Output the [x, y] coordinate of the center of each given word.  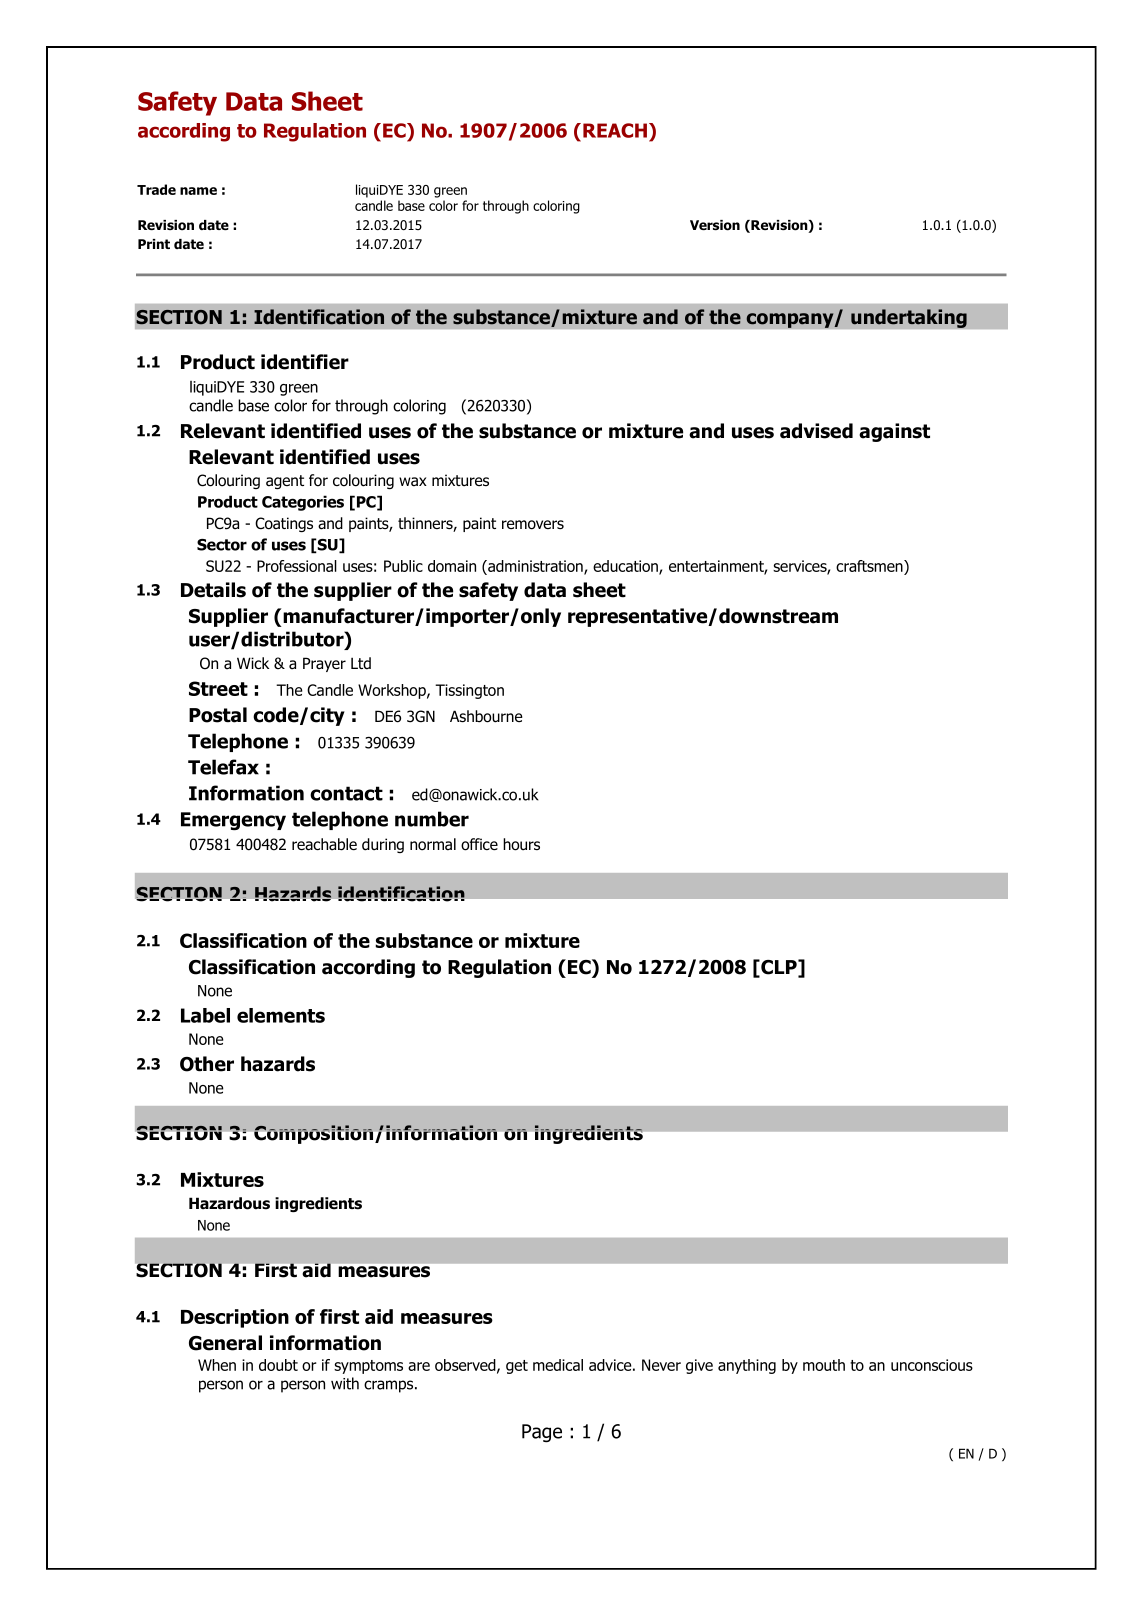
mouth [824, 1365]
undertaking [909, 318]
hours [521, 844]
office [479, 844]
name [198, 191]
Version [715, 225]
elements [281, 1015]
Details [213, 590]
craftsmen [870, 567]
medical [558, 1365]
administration [535, 567]
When [217, 1365]
